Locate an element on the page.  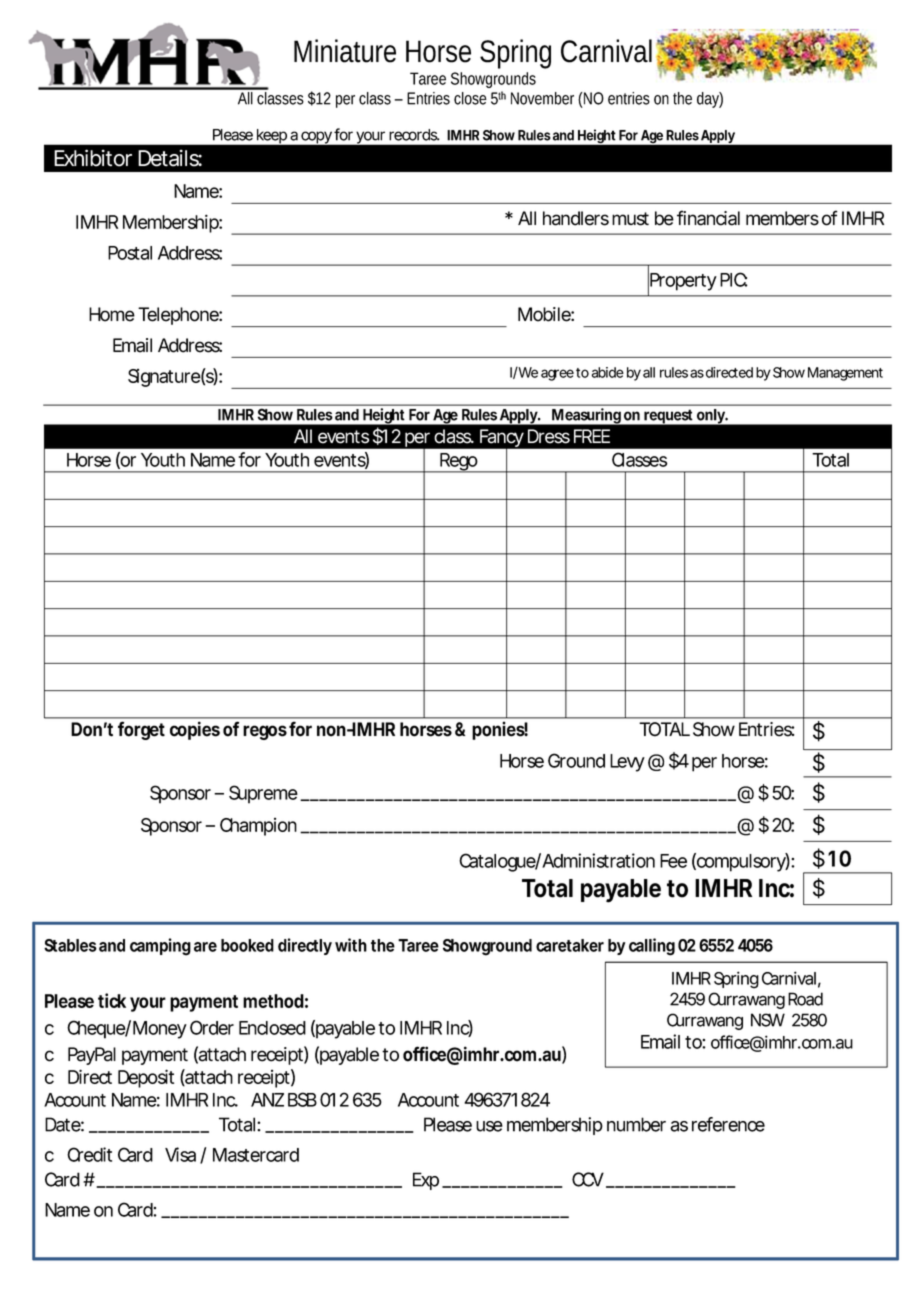
abide is located at coordinates (608, 372).
